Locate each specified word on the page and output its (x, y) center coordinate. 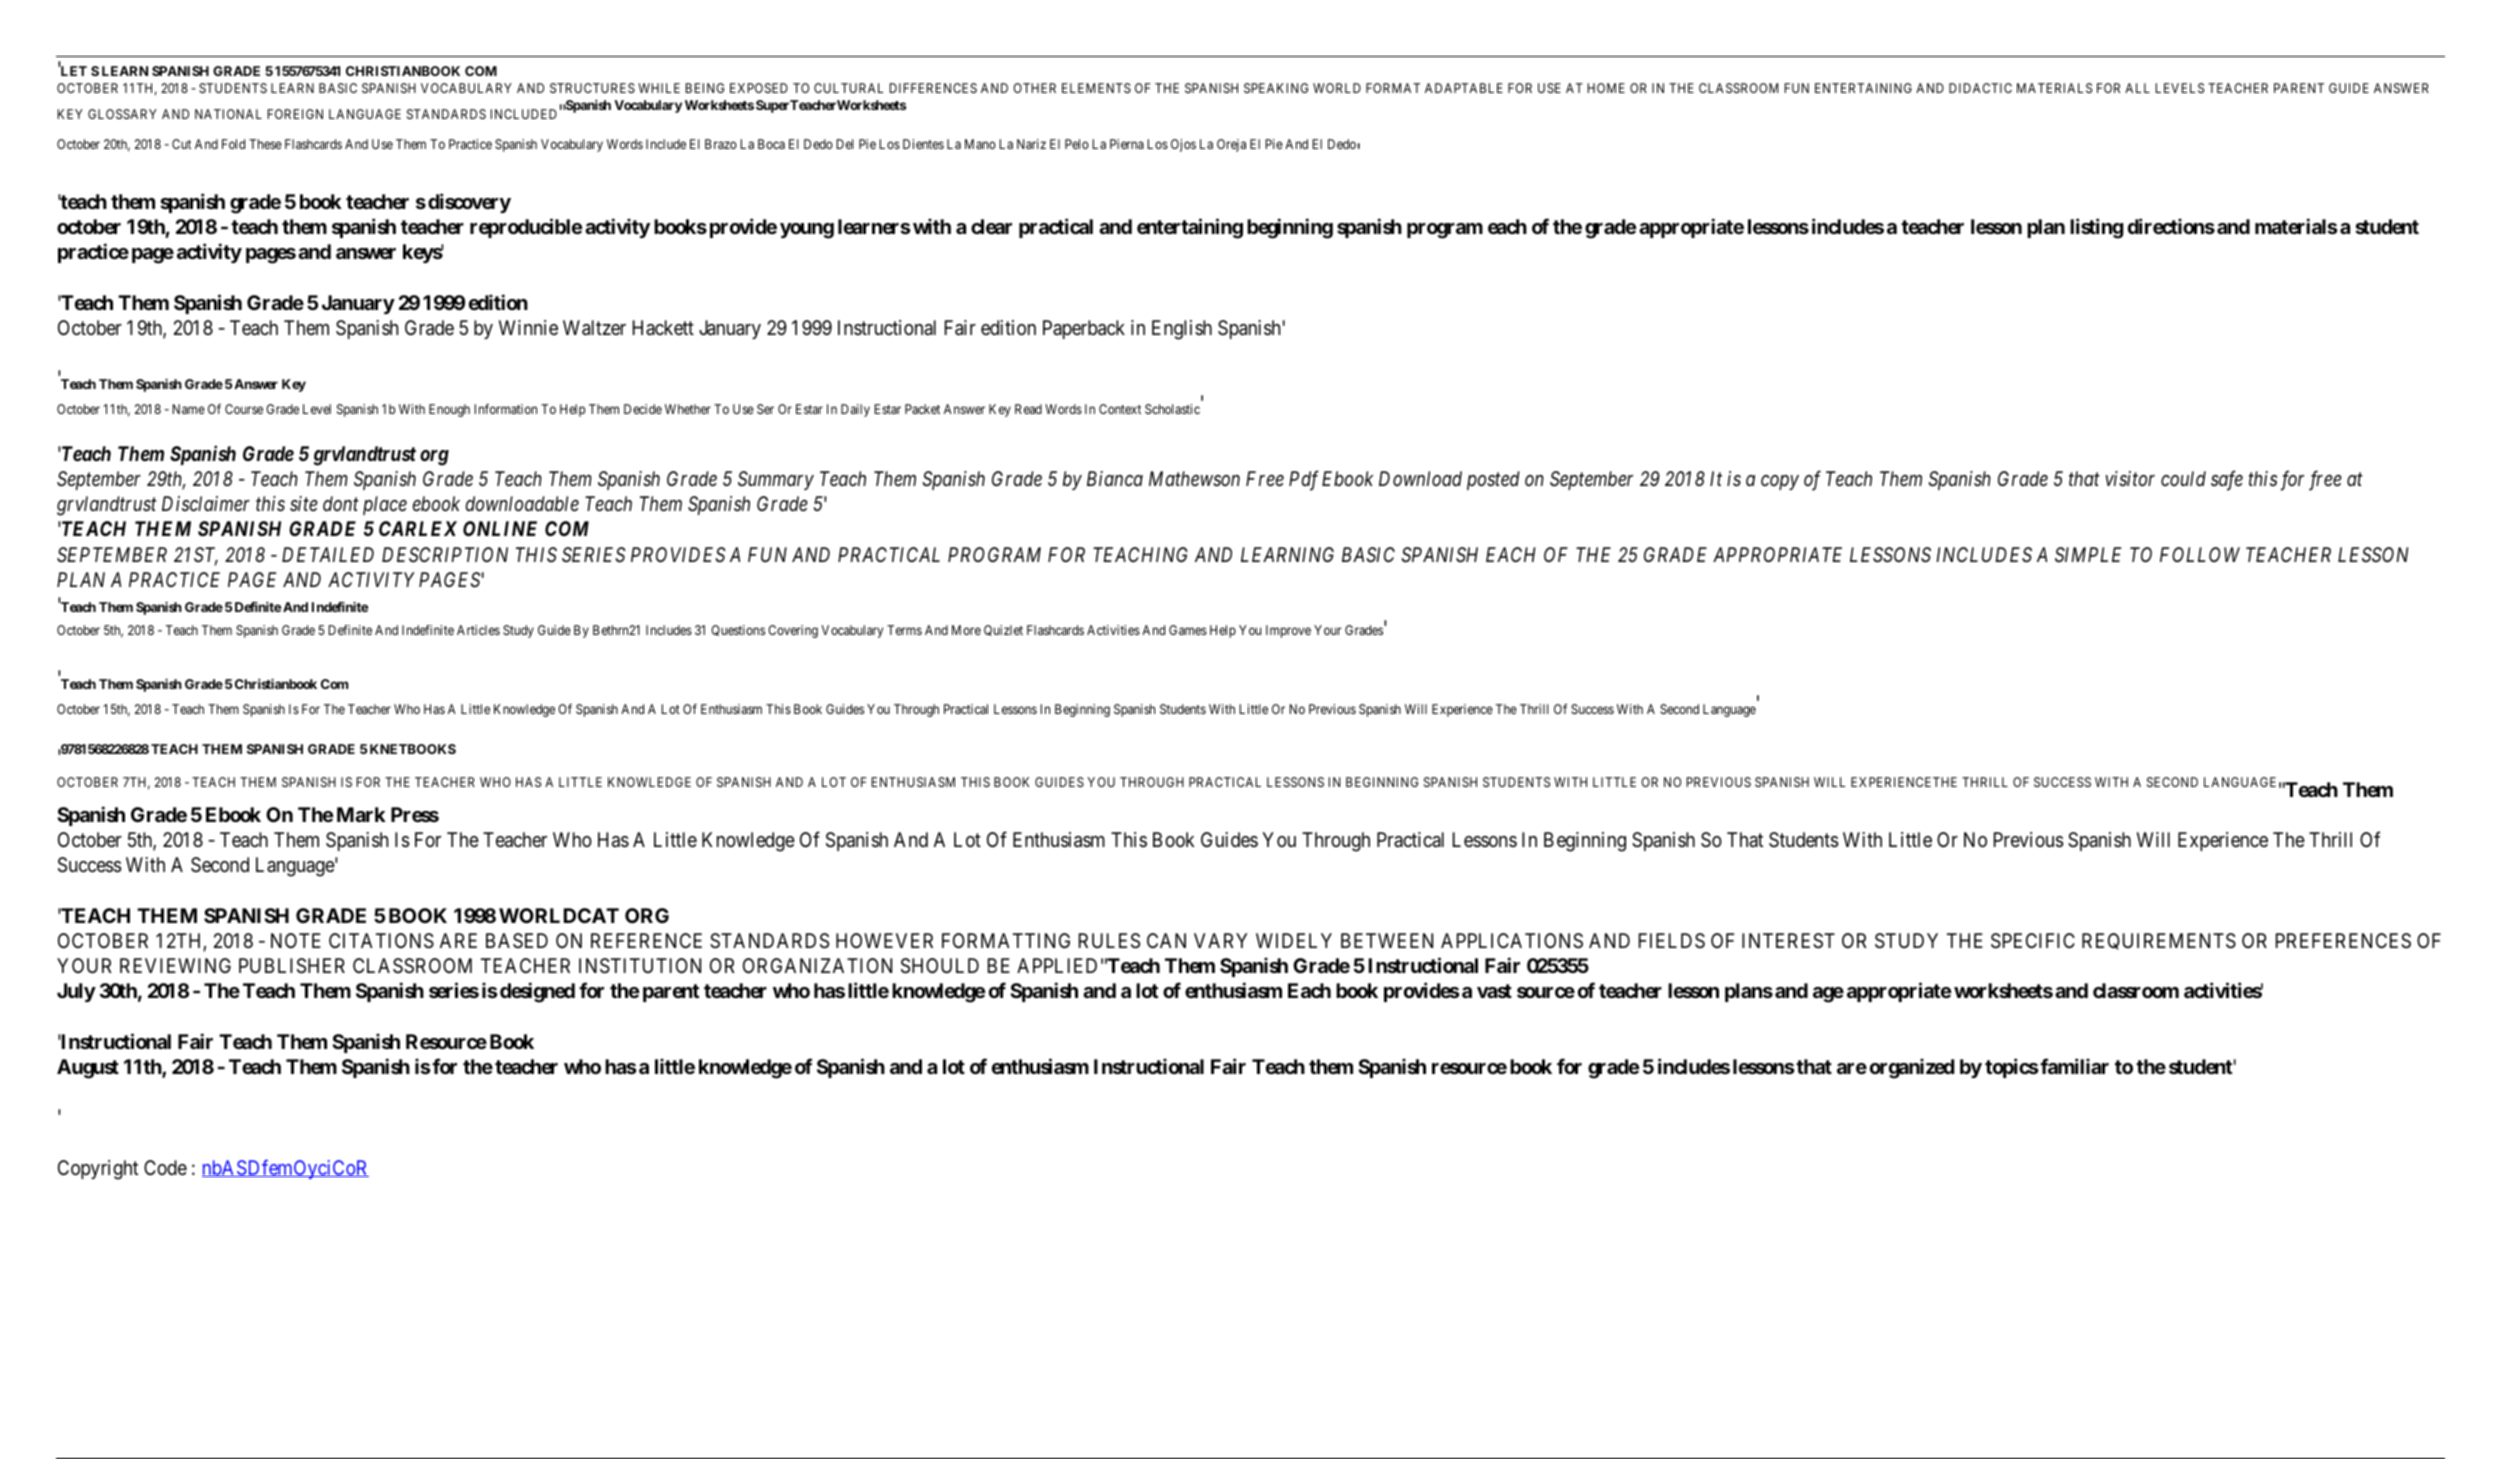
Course (244, 409)
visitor (2130, 479)
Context (1120, 409)
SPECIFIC (2033, 941)
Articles (478, 630)
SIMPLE (2088, 554)
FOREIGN (295, 114)
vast (1494, 991)
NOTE (296, 940)
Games (1188, 630)
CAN (1166, 940)
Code (165, 1167)
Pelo (1077, 144)
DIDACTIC (1980, 88)
